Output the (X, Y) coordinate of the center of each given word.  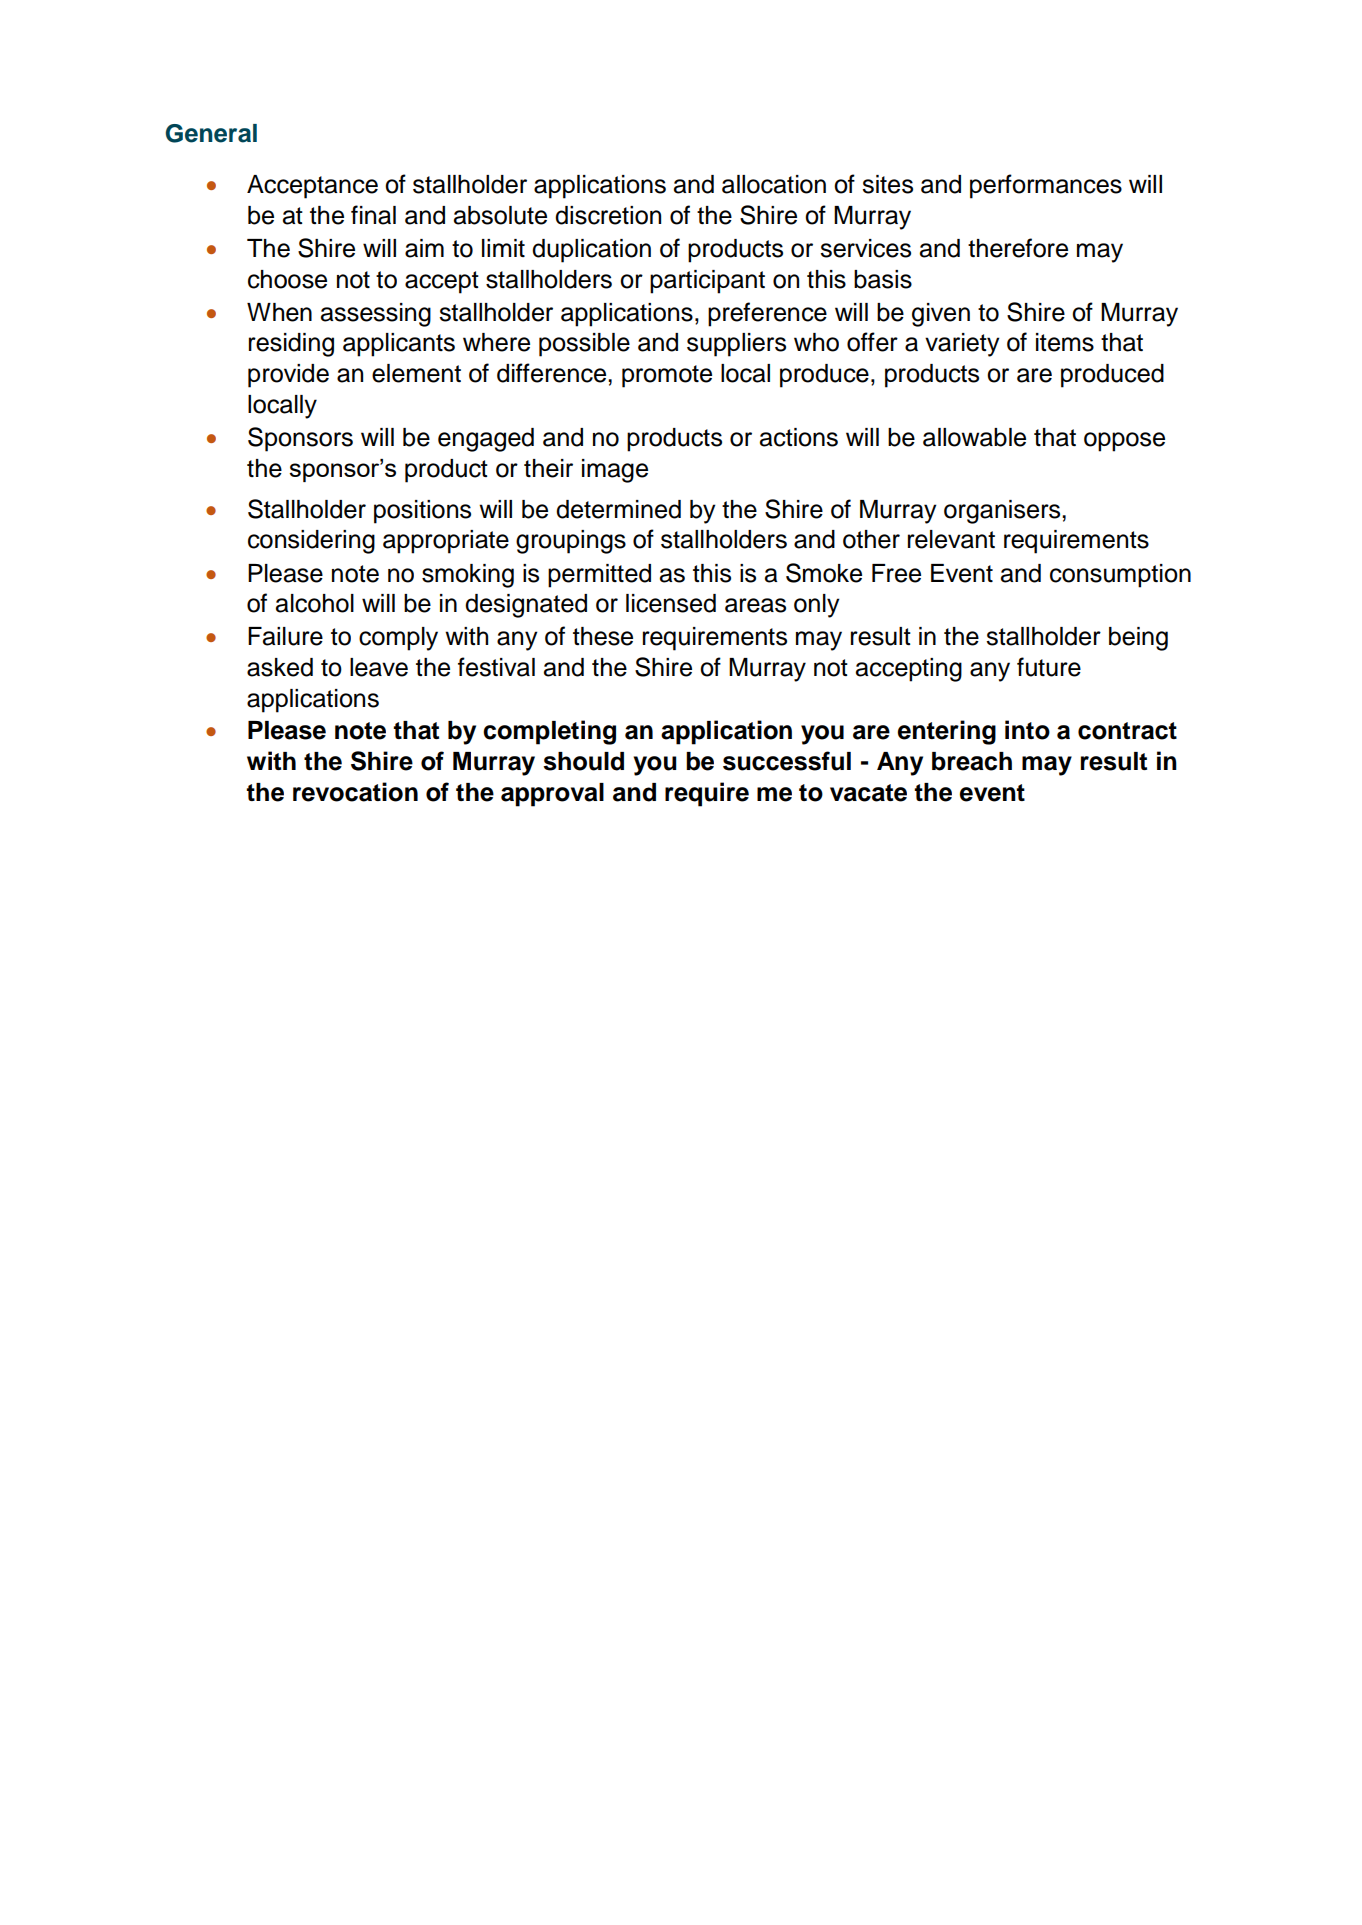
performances (1046, 186)
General (211, 133)
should (583, 761)
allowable (974, 437)
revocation (355, 792)
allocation (774, 184)
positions (422, 512)
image (615, 471)
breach (972, 761)
